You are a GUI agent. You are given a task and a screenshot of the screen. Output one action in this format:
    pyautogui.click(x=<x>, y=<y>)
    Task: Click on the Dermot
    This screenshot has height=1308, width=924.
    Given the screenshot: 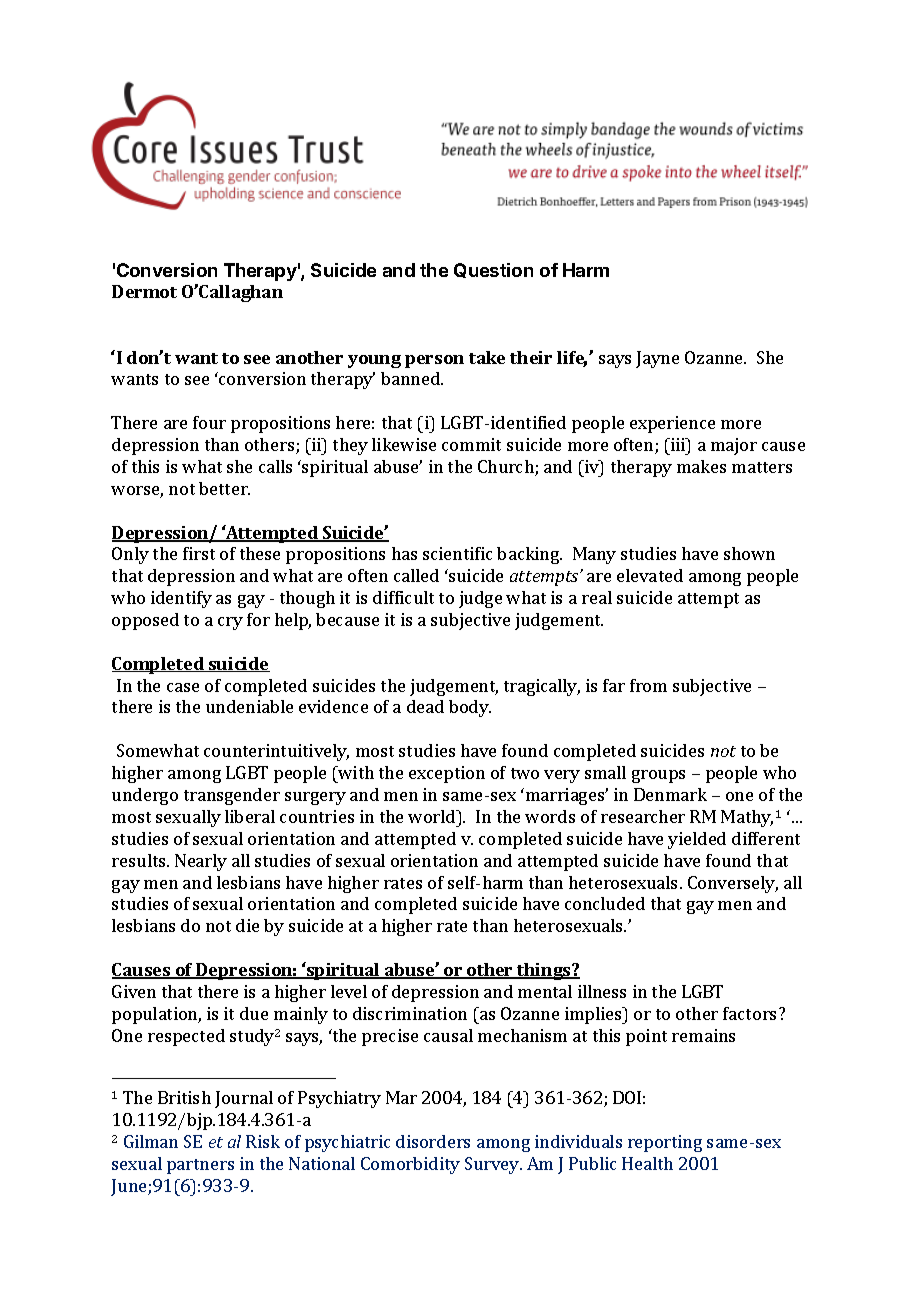 What is the action you would take?
    pyautogui.click(x=144, y=291)
